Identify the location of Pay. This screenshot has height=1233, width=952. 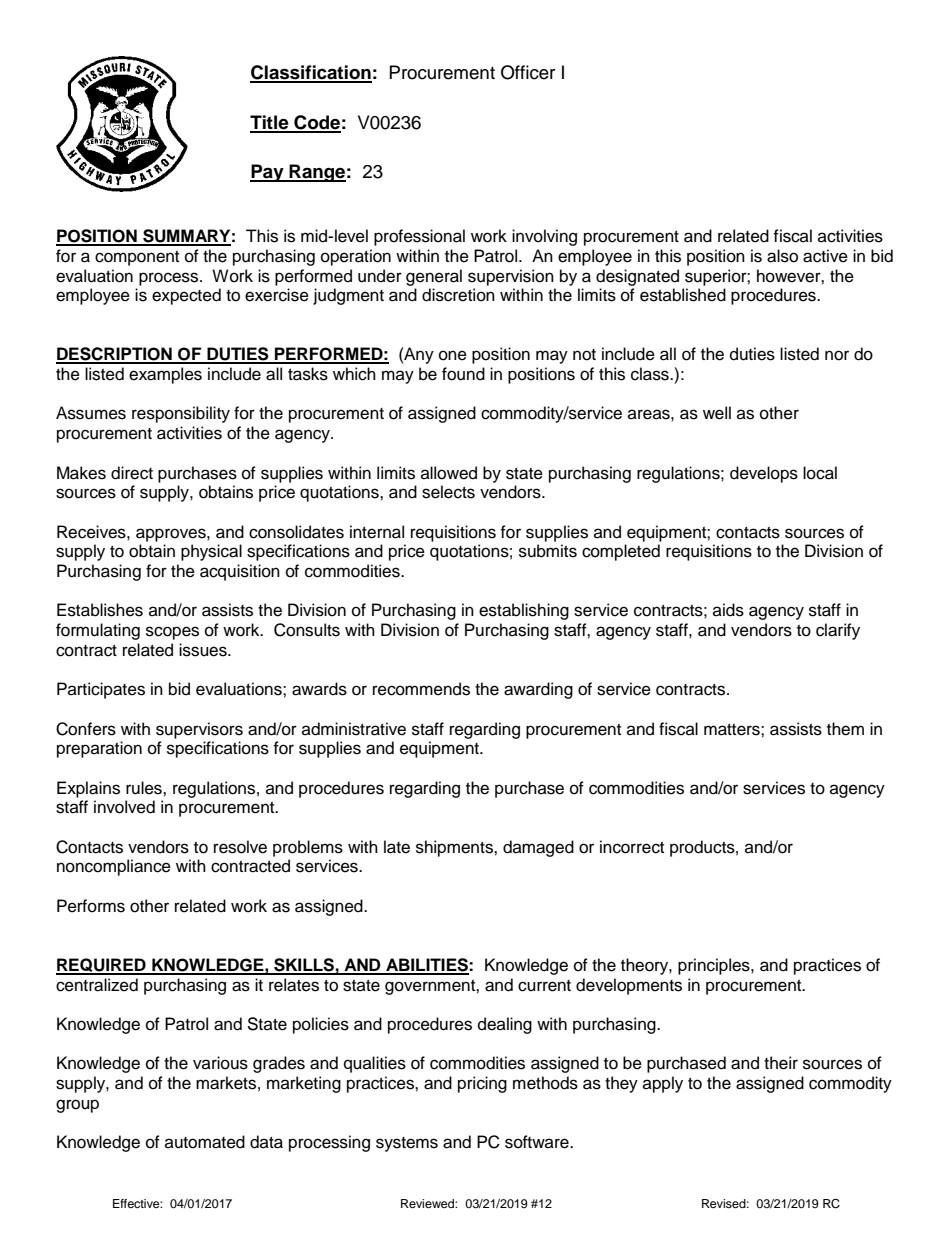
(268, 173).
